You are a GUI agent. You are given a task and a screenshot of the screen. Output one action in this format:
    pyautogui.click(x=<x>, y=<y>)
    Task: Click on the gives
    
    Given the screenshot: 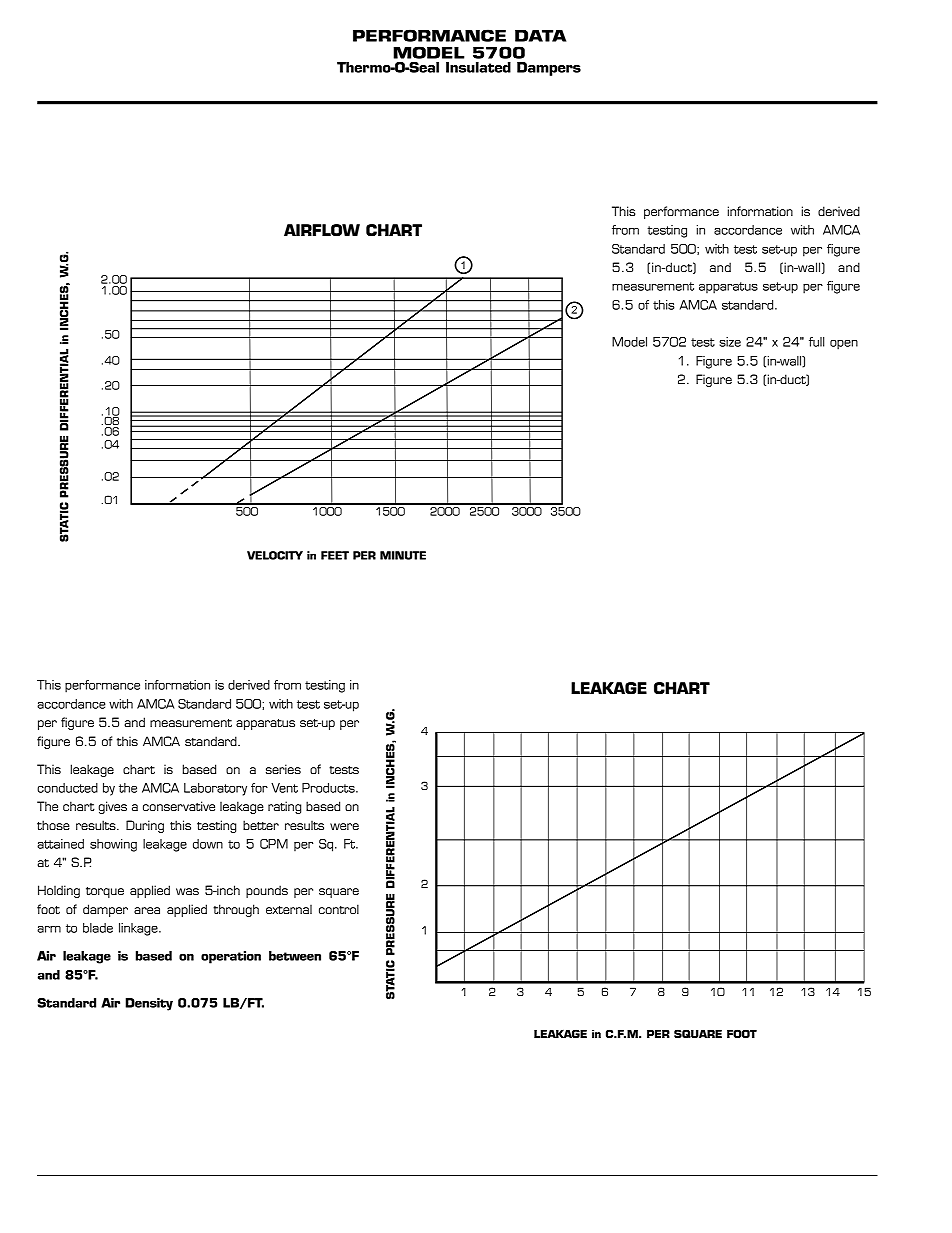 What is the action you would take?
    pyautogui.click(x=112, y=807)
